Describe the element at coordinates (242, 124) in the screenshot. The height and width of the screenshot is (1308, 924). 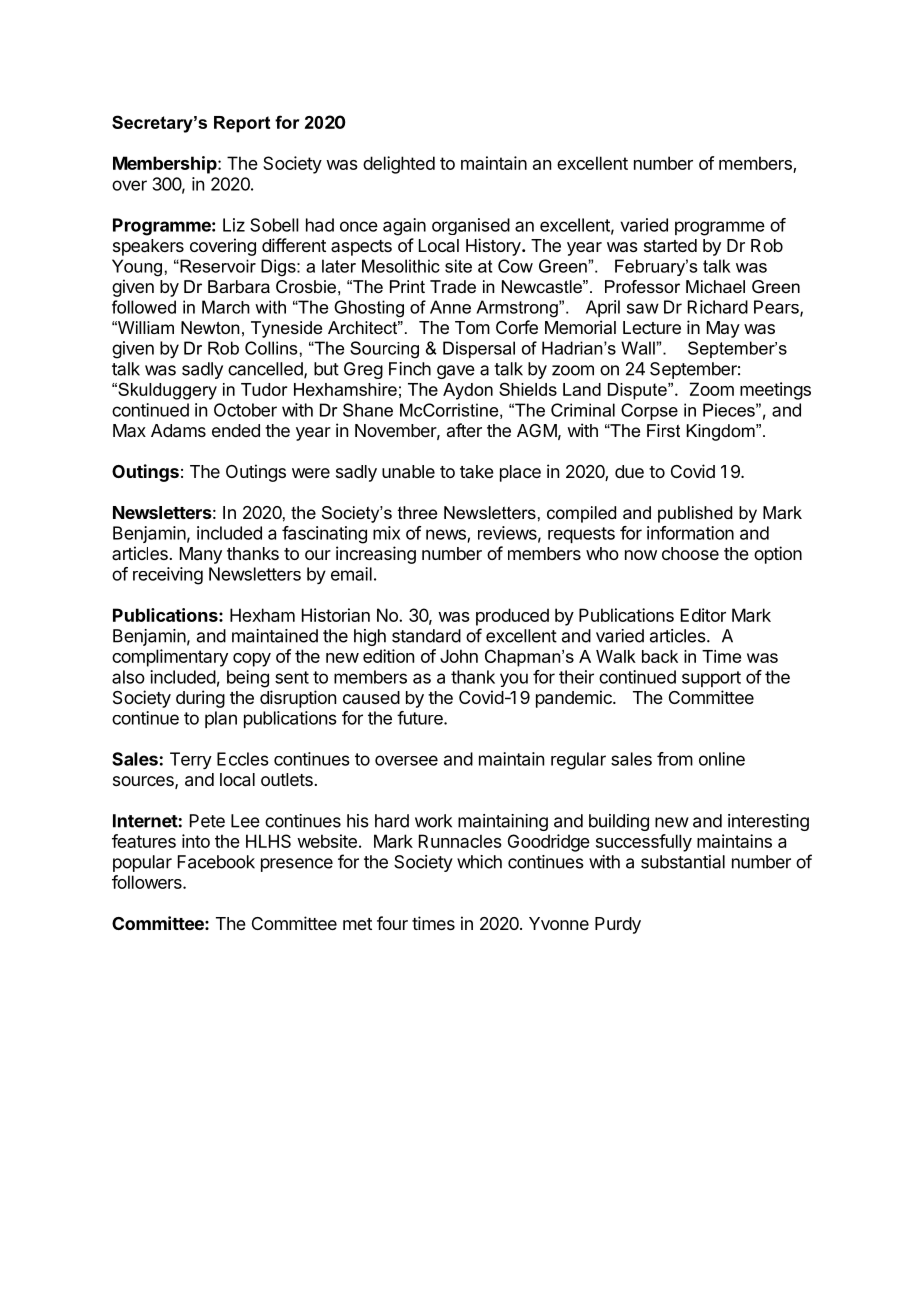
I see `Report` at that location.
